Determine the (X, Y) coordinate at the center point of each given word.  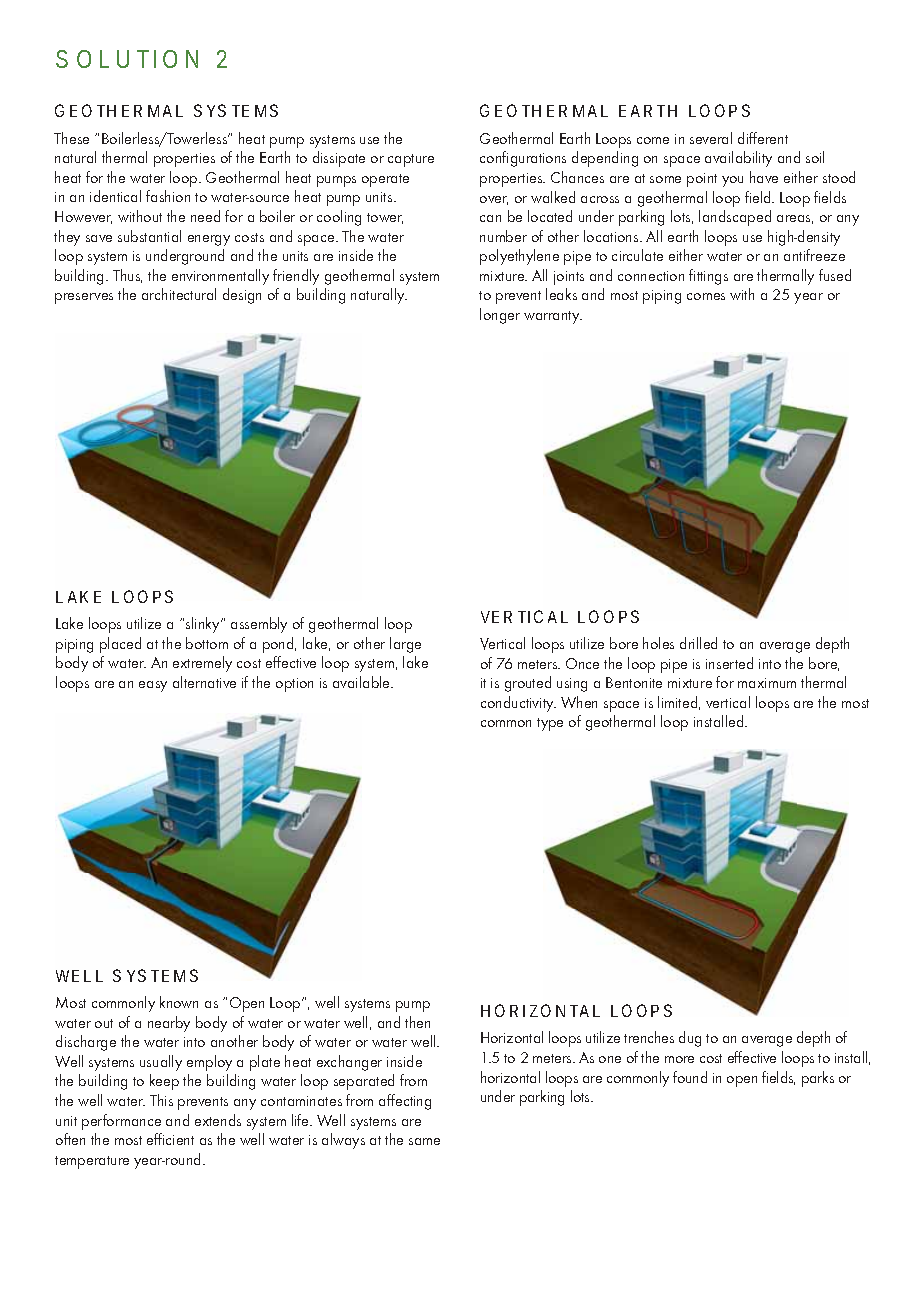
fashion (168, 196)
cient (180, 1140)
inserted (729, 663)
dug (690, 1039)
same (424, 1141)
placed (120, 645)
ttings (712, 278)
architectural (179, 294)
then (417, 1022)
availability (738, 159)
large (405, 645)
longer (500, 316)
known (179, 1002)
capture (411, 160)
